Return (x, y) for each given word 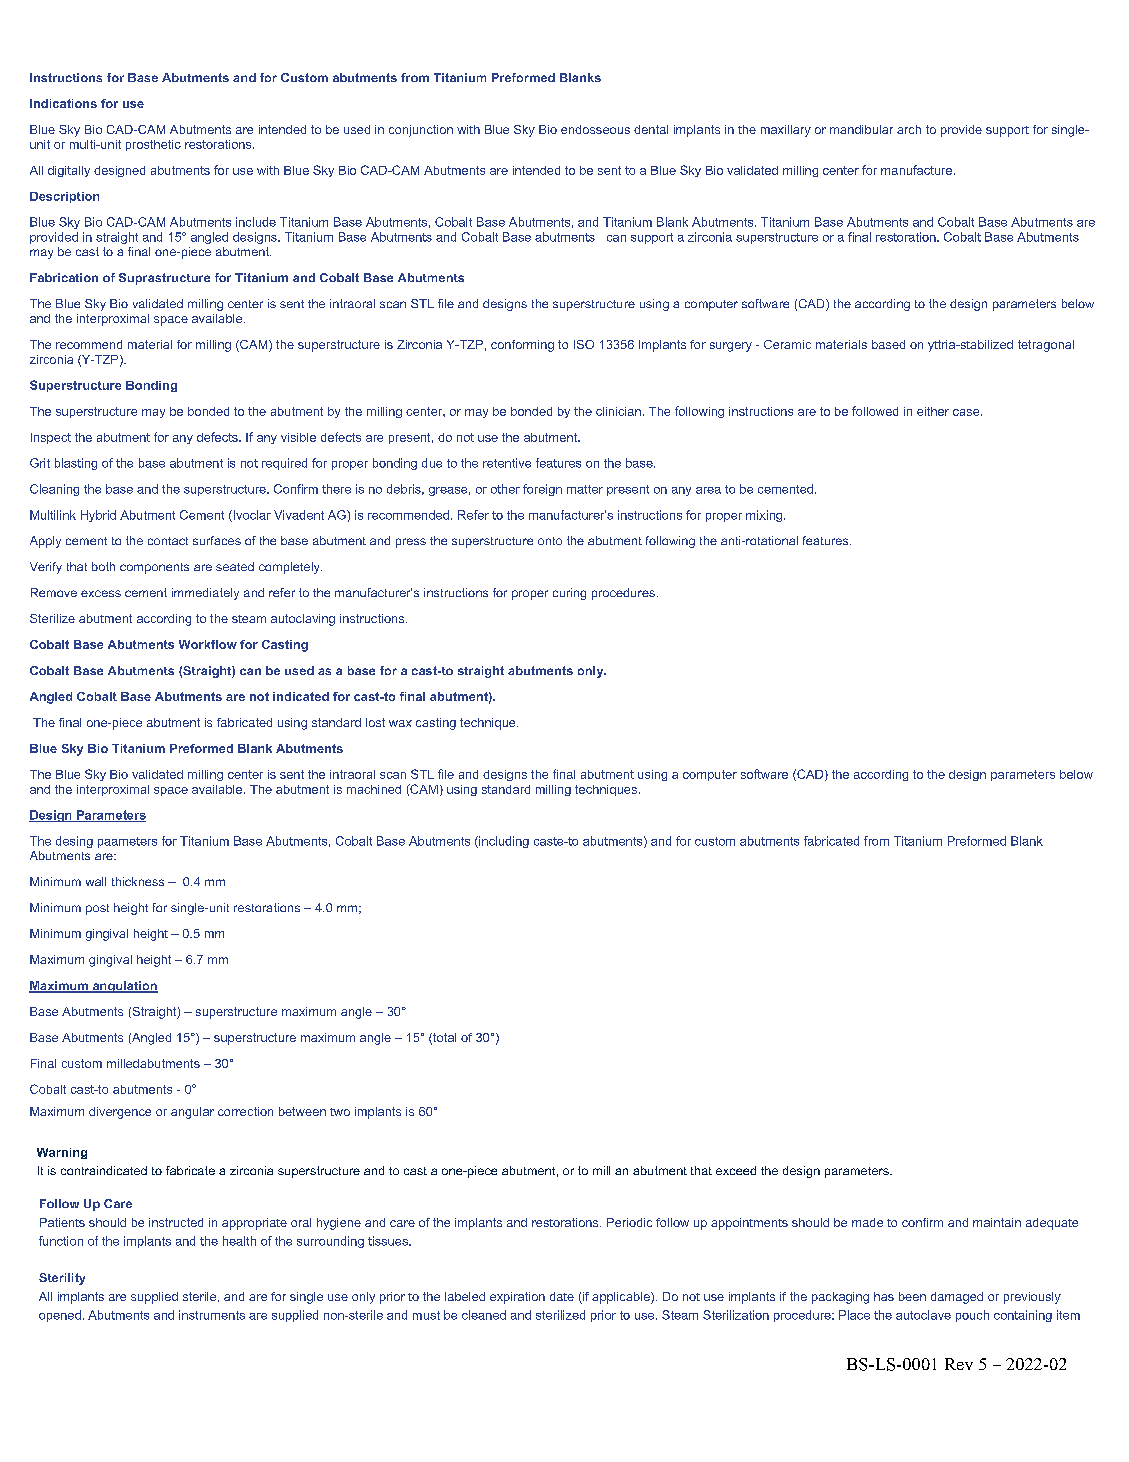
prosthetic (153, 145)
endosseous (595, 129)
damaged (957, 1298)
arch (909, 129)
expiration (517, 1298)
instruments (212, 1315)
